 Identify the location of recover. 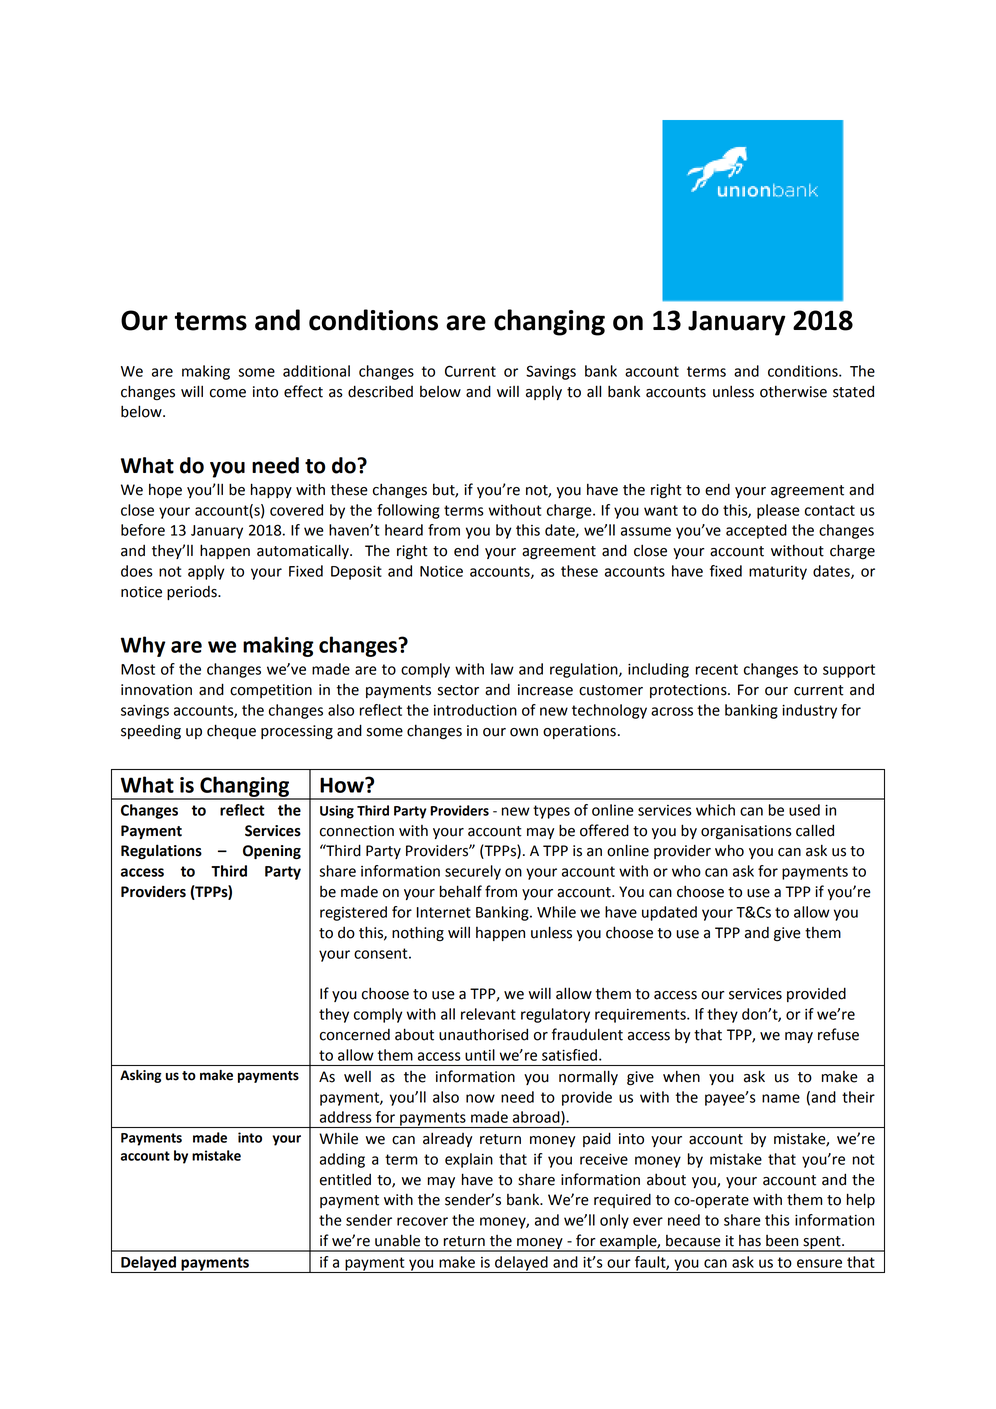
(422, 1221).
